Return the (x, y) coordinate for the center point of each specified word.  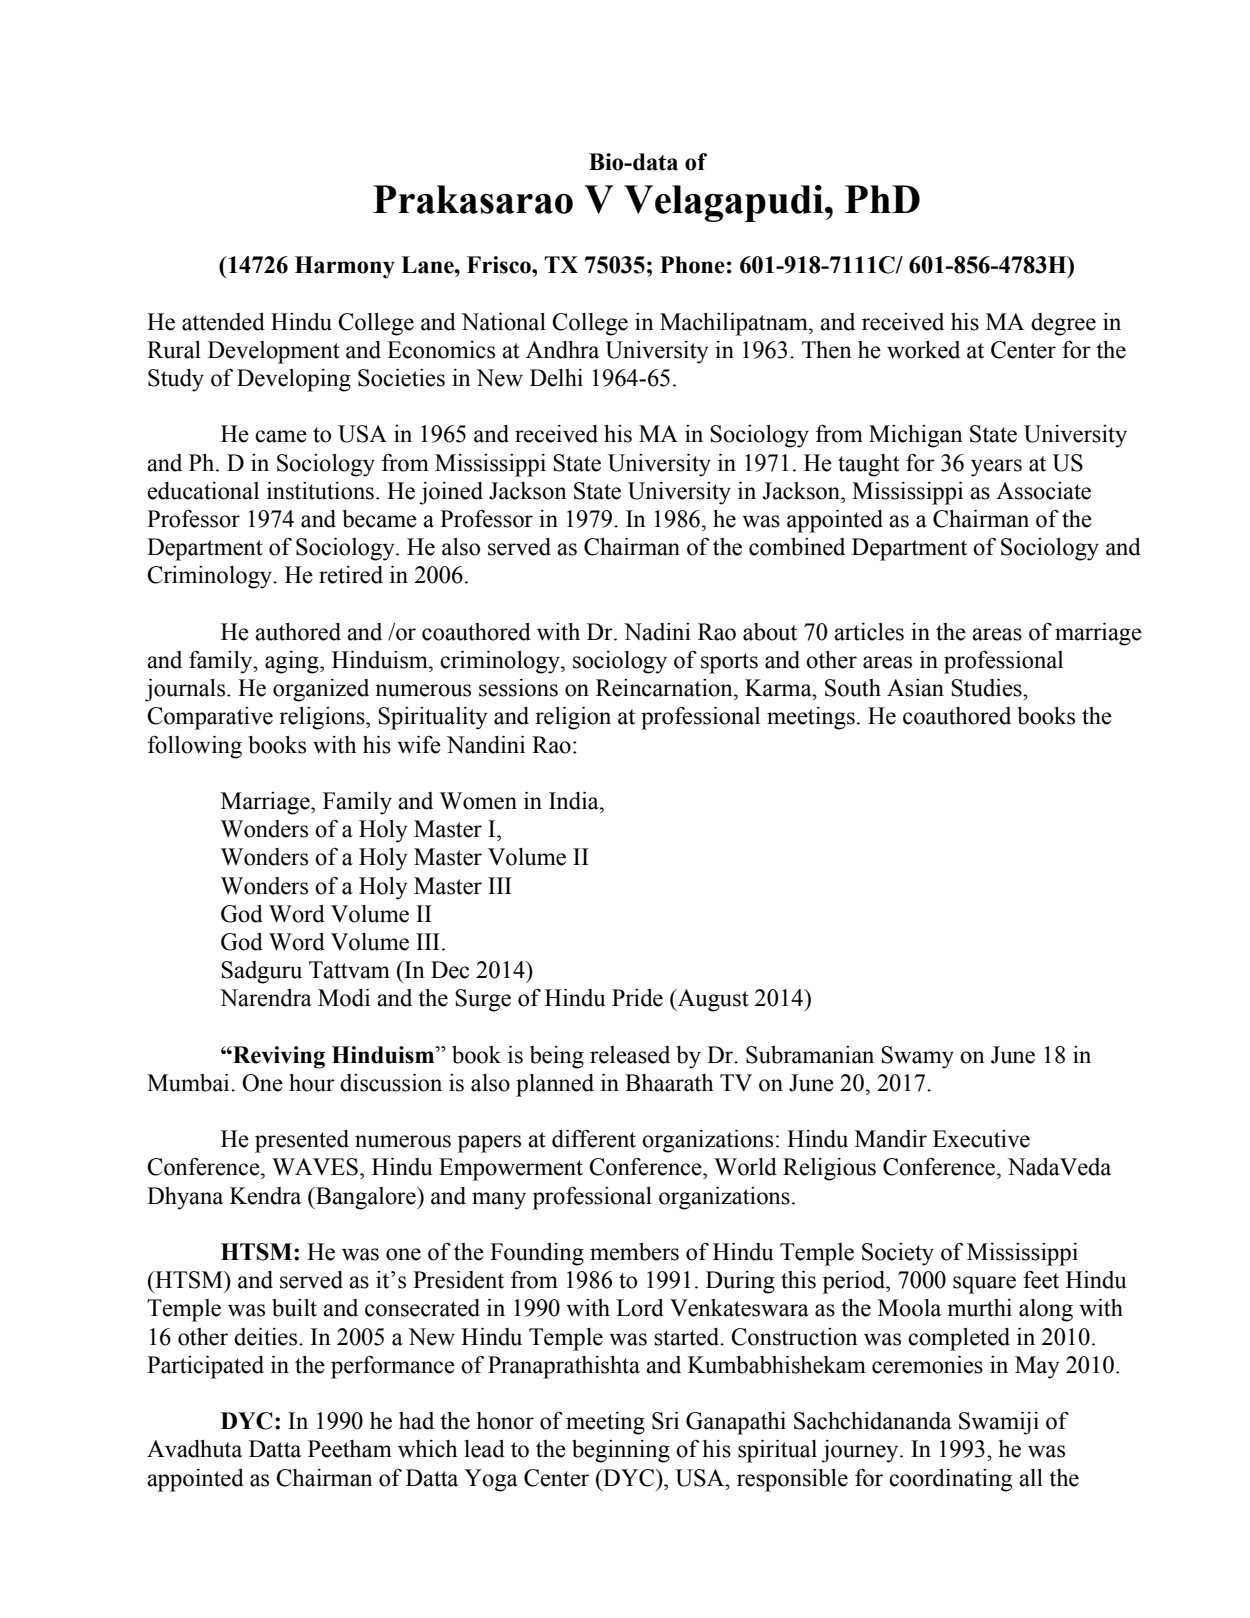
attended (223, 322)
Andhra (562, 350)
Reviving (278, 1057)
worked (923, 350)
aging (293, 662)
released (630, 1055)
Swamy (917, 1057)
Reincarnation (665, 688)
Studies (987, 688)
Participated (205, 1367)
